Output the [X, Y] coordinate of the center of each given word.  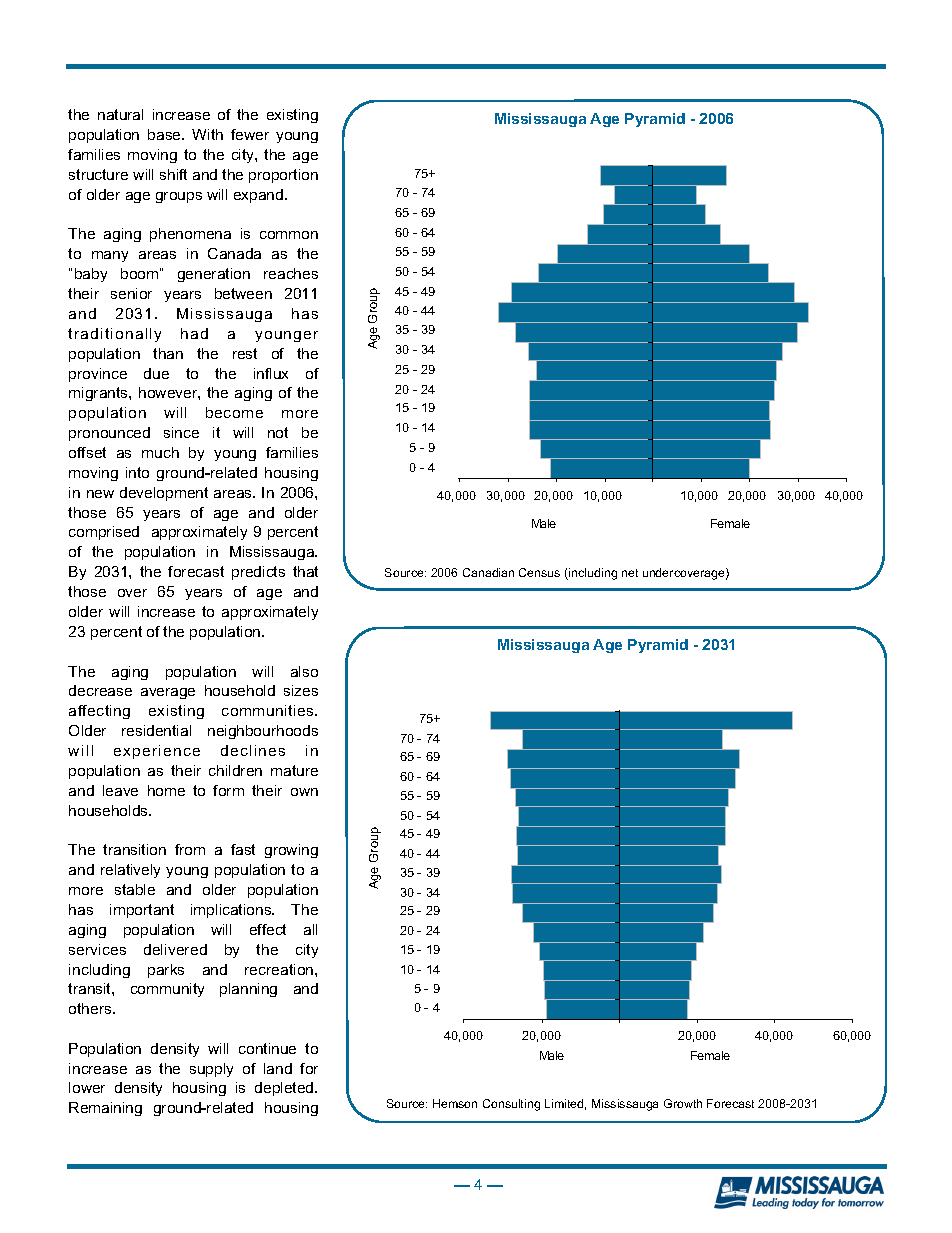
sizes [301, 690]
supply [211, 1070]
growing [291, 851]
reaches [291, 273]
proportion [283, 176]
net [630, 573]
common [289, 235]
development [164, 494]
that [305, 571]
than [168, 353]
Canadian [488, 572]
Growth [683, 1103]
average [168, 693]
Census [539, 572]
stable [135, 889]
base [165, 134]
